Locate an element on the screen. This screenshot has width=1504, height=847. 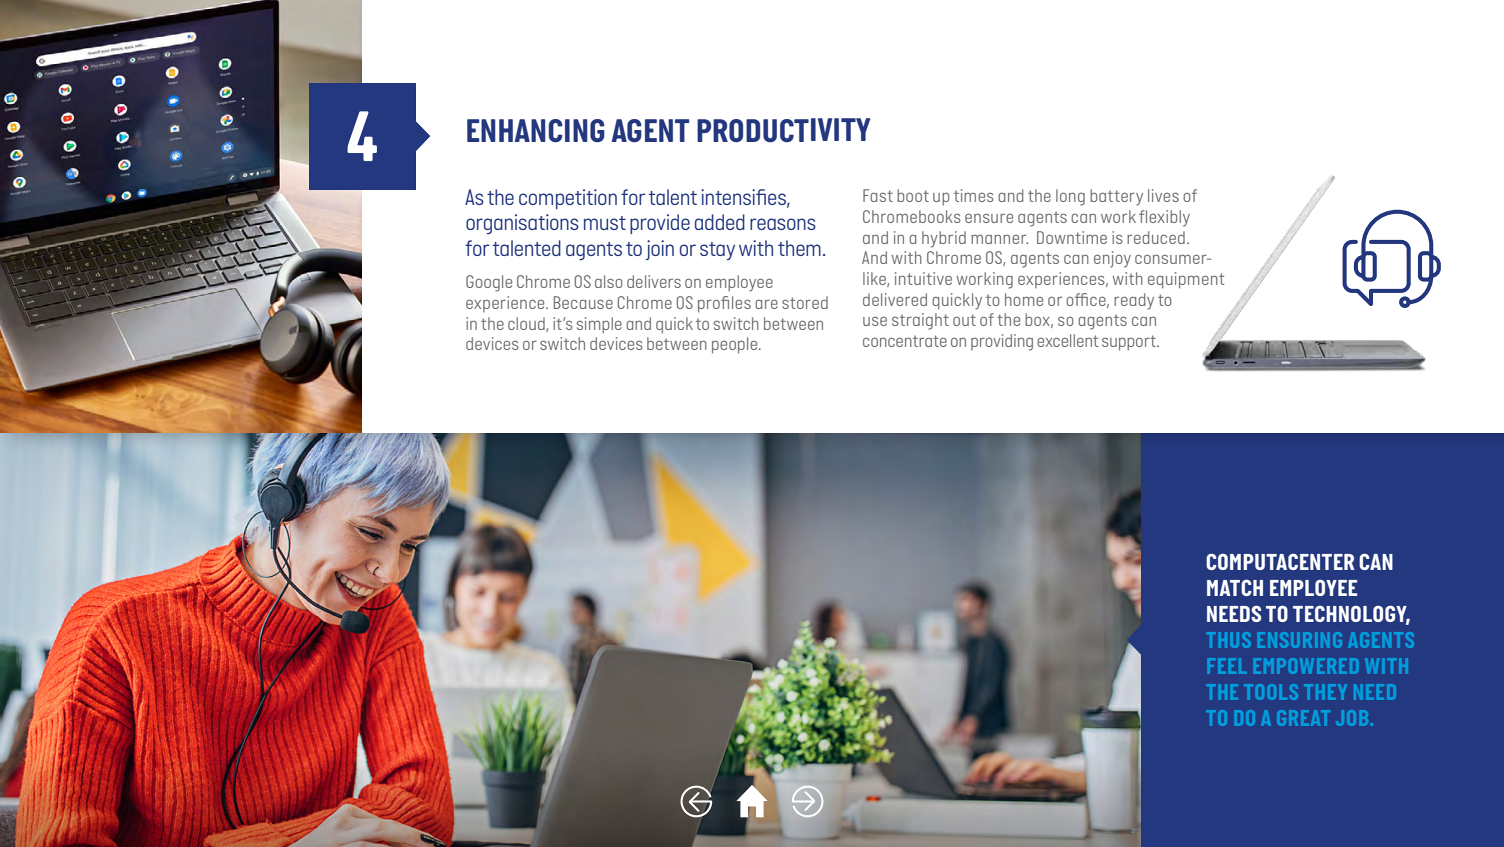
FEEL is located at coordinates (1227, 666).
